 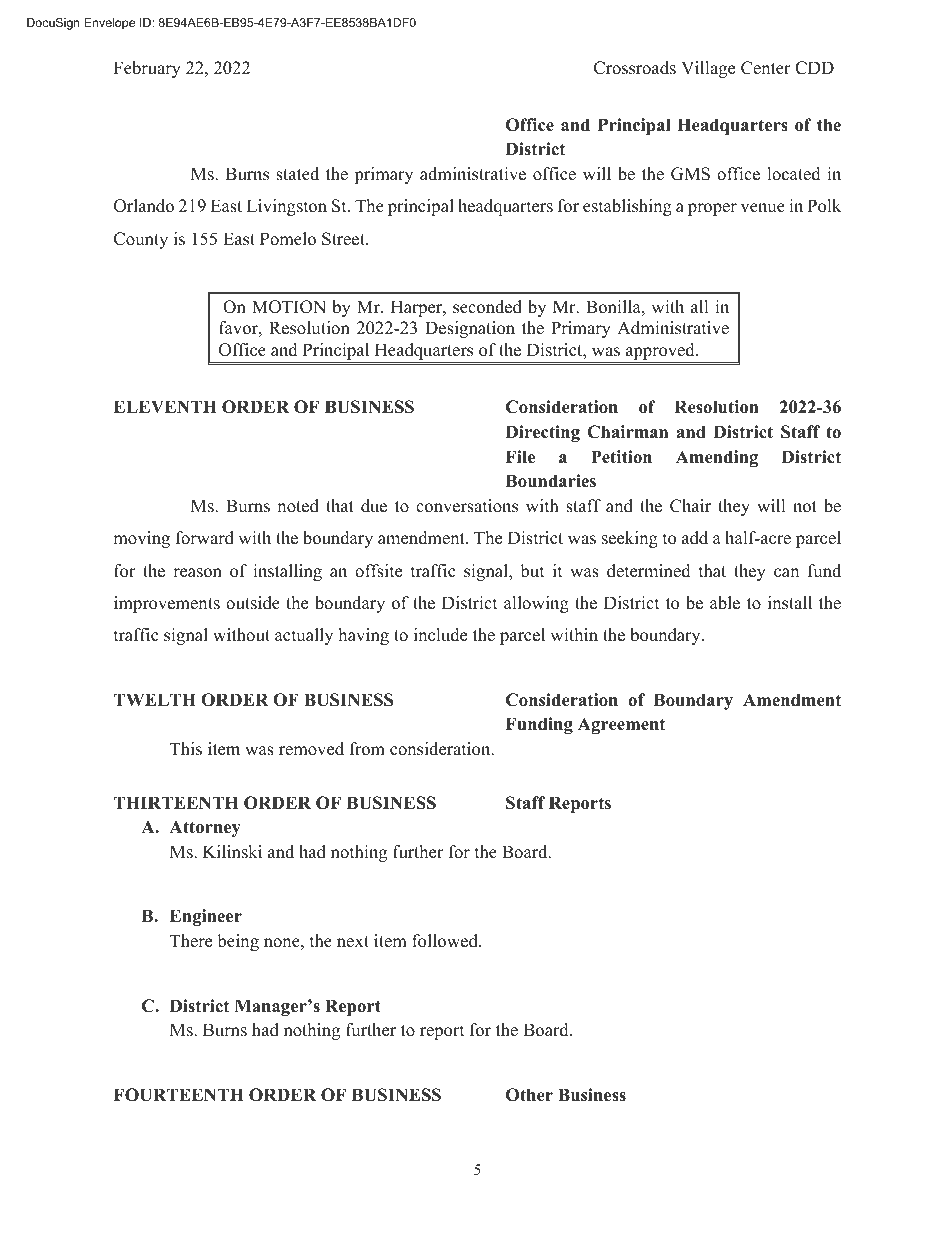 What do you see at coordinates (766, 68) in the screenshot?
I see `Center` at bounding box center [766, 68].
